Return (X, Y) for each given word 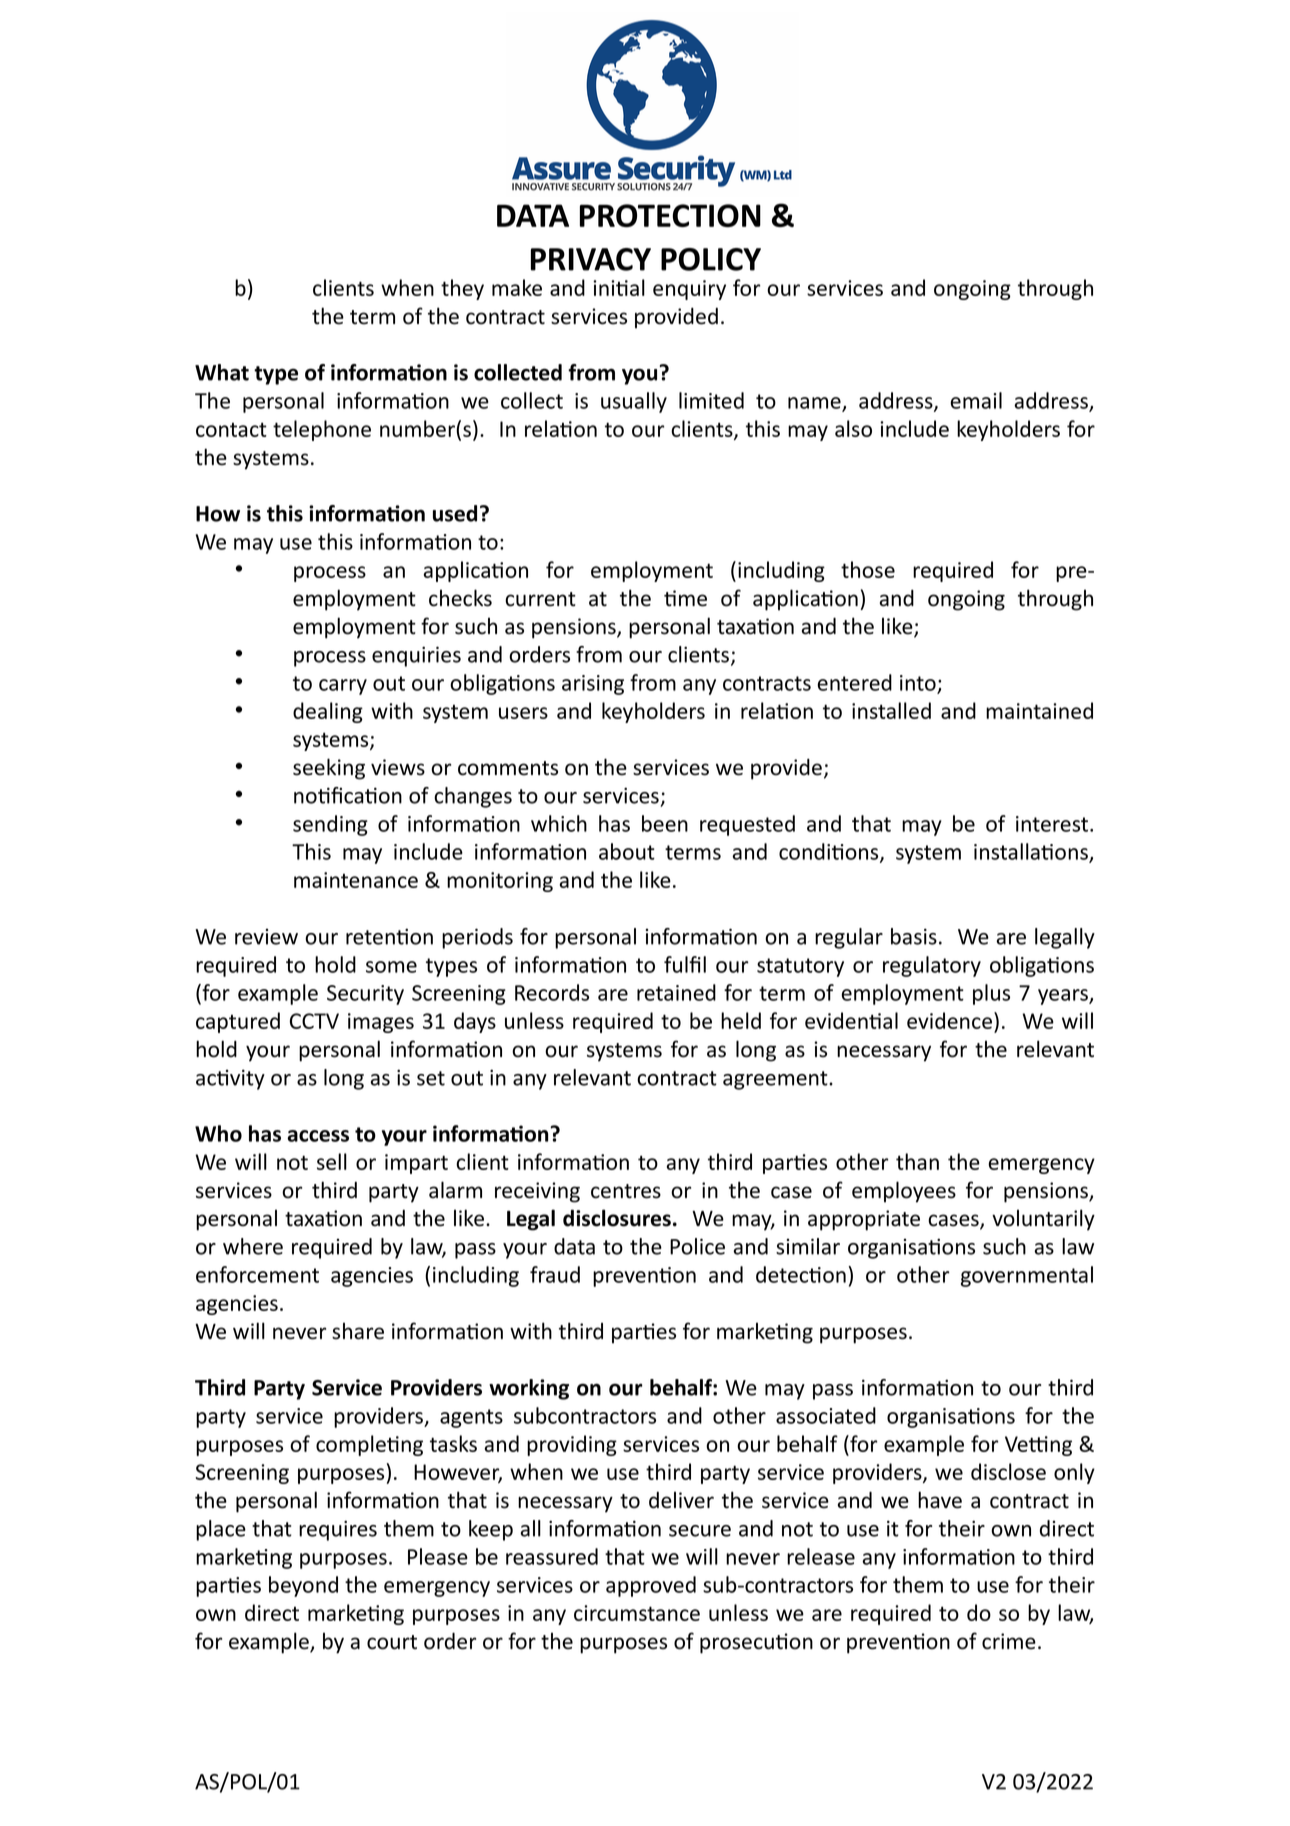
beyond (303, 1586)
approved (651, 1586)
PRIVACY (591, 259)
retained (676, 992)
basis (914, 936)
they (462, 289)
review (266, 937)
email (976, 400)
